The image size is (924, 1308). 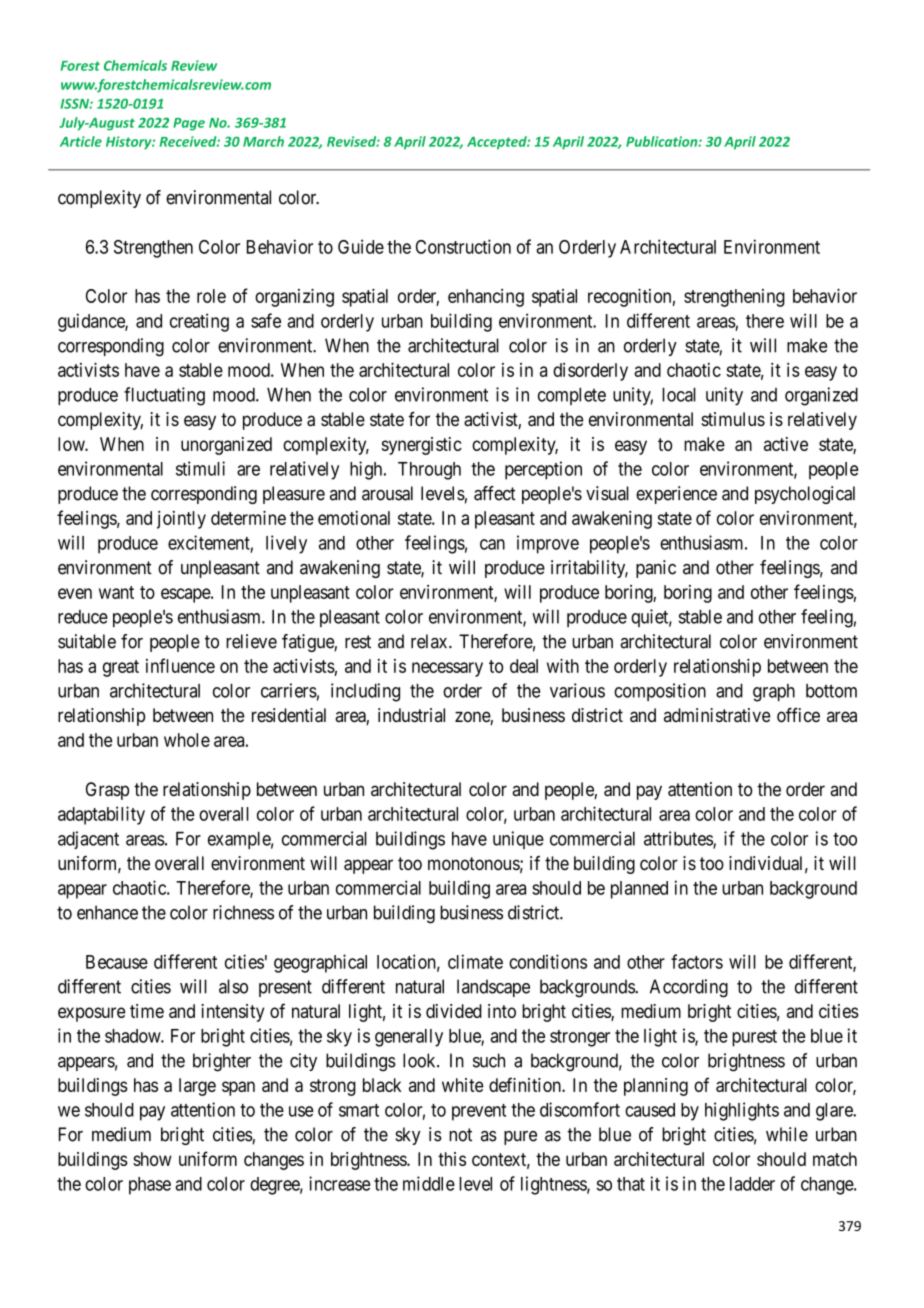 I want to click on administrative, so click(x=717, y=715).
